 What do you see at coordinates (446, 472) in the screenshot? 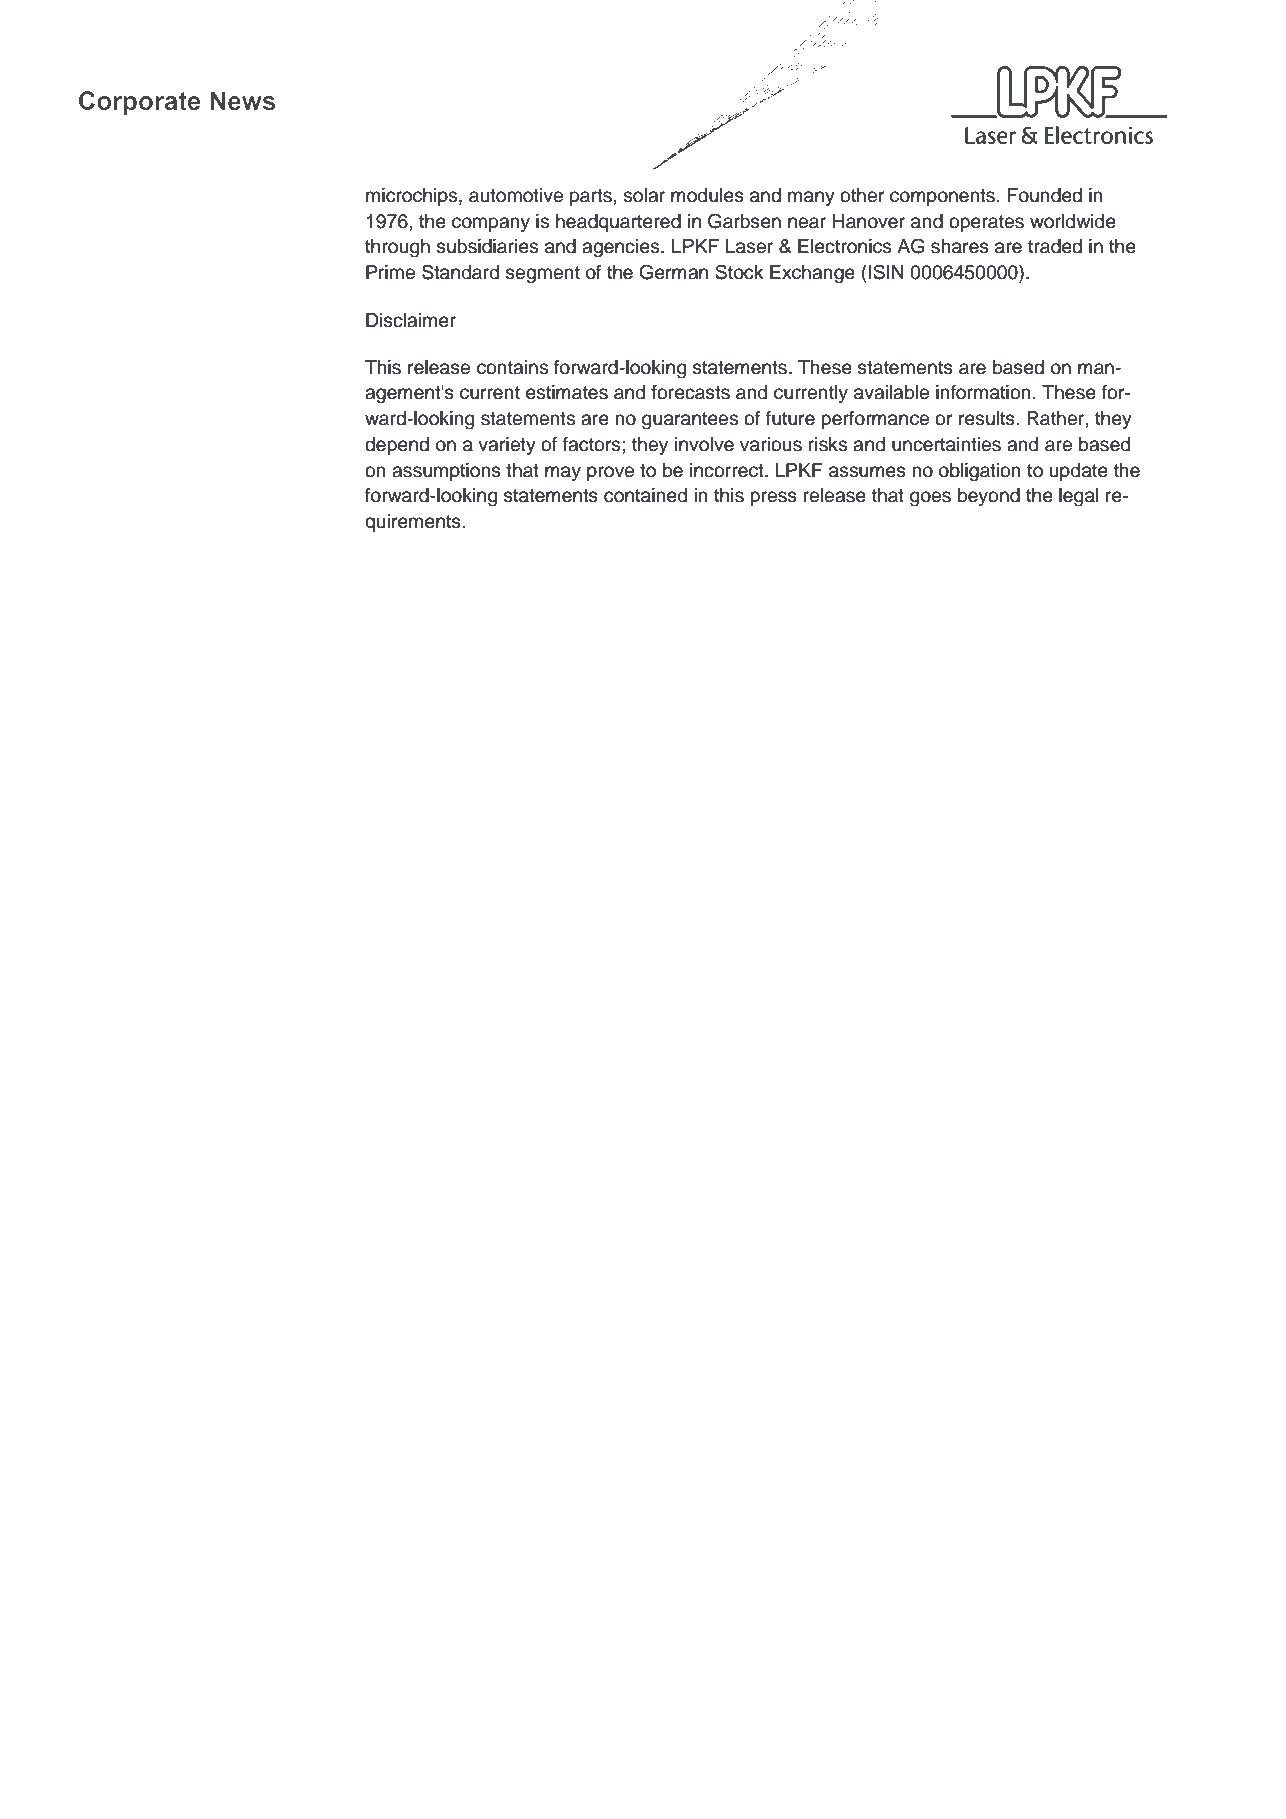
I see `assumptions` at bounding box center [446, 472].
